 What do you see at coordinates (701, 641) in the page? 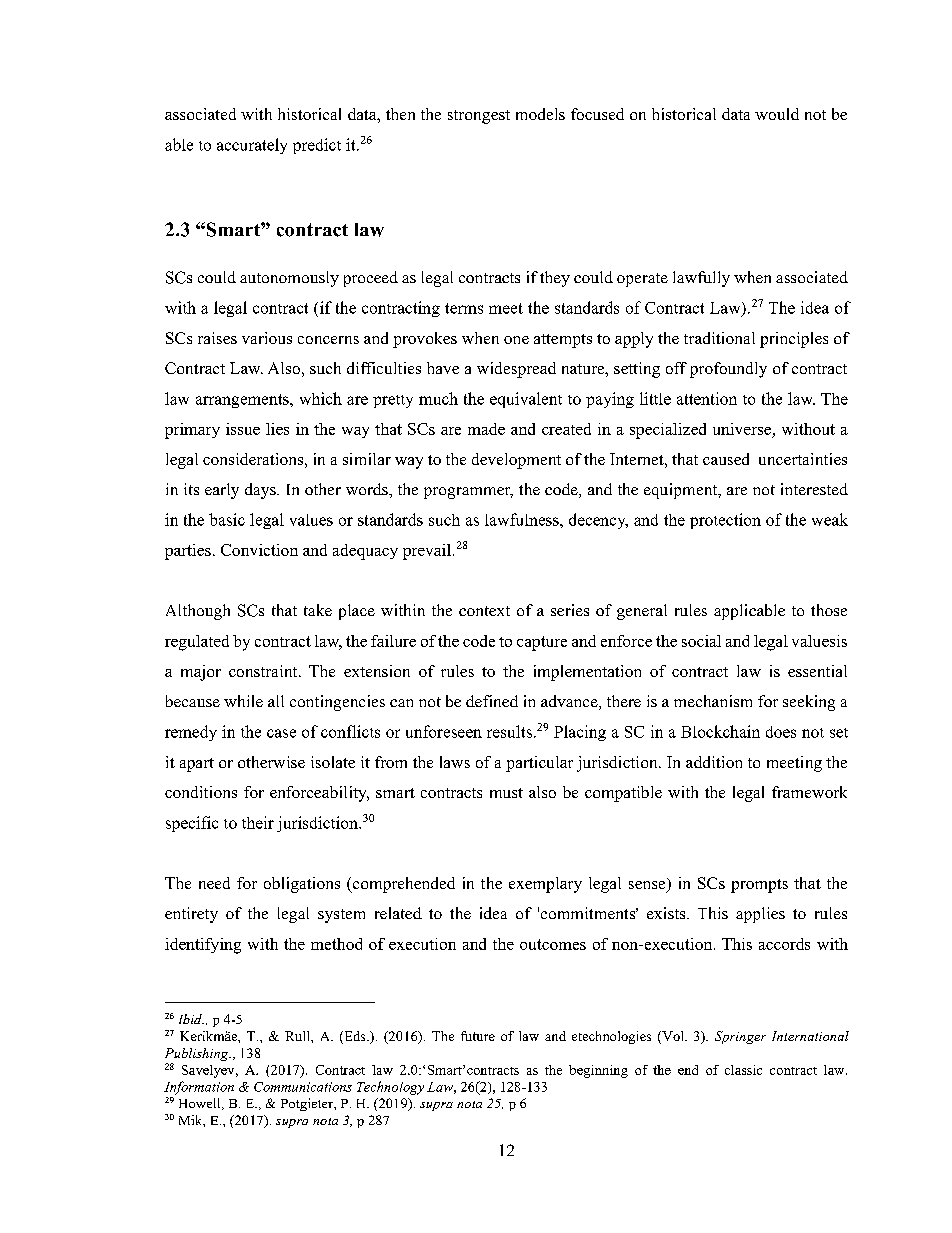
I see `social` at bounding box center [701, 641].
